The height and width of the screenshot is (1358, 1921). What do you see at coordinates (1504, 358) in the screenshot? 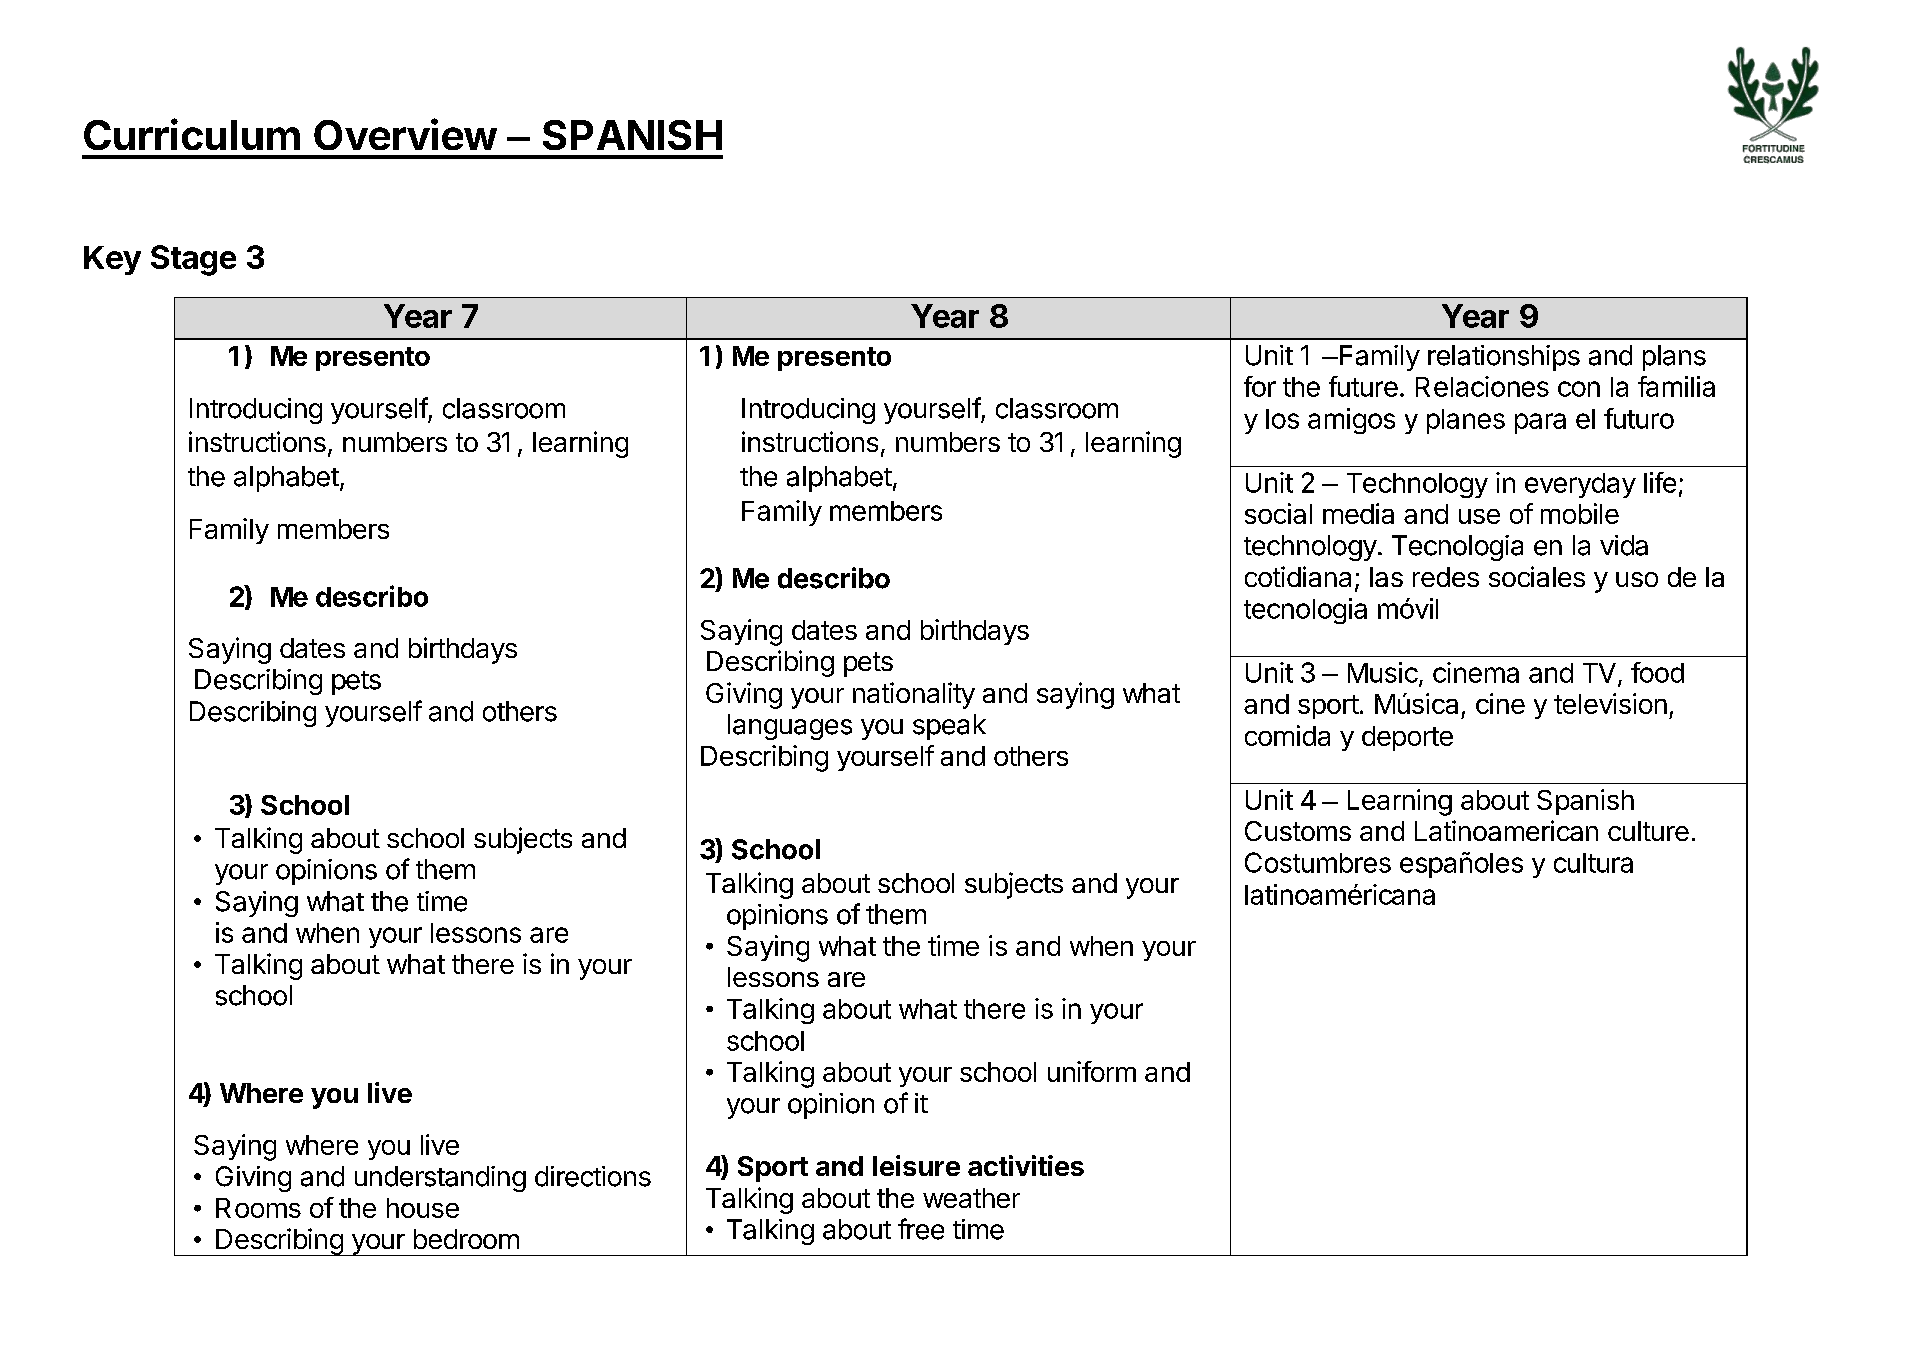
I see `relationships` at bounding box center [1504, 358].
